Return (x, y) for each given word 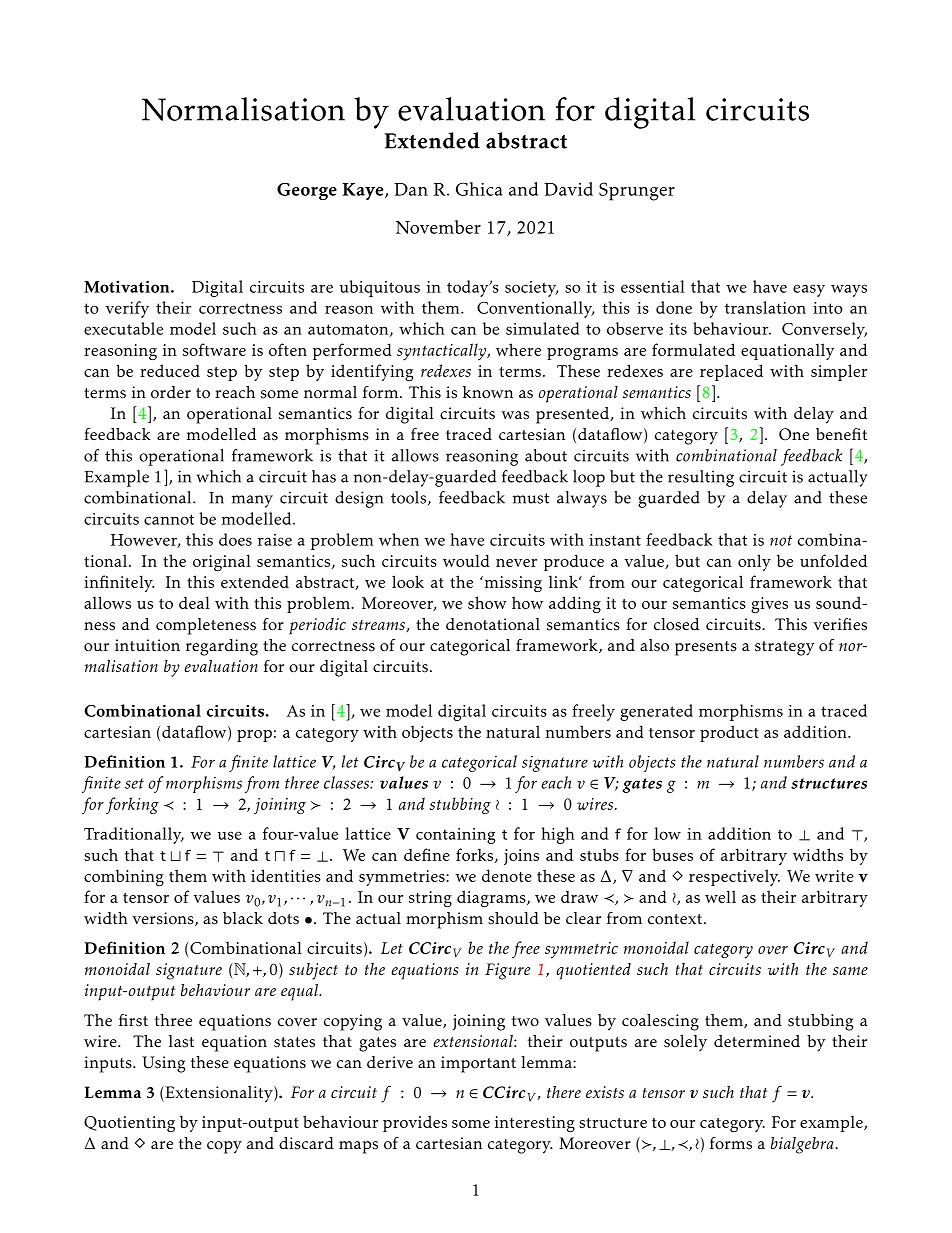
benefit (841, 434)
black (243, 918)
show (487, 602)
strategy (785, 648)
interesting (535, 1124)
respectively (734, 877)
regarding (222, 647)
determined (757, 1041)
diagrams (492, 898)
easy (809, 290)
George (307, 191)
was (515, 415)
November (438, 227)
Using (163, 1064)
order (171, 392)
